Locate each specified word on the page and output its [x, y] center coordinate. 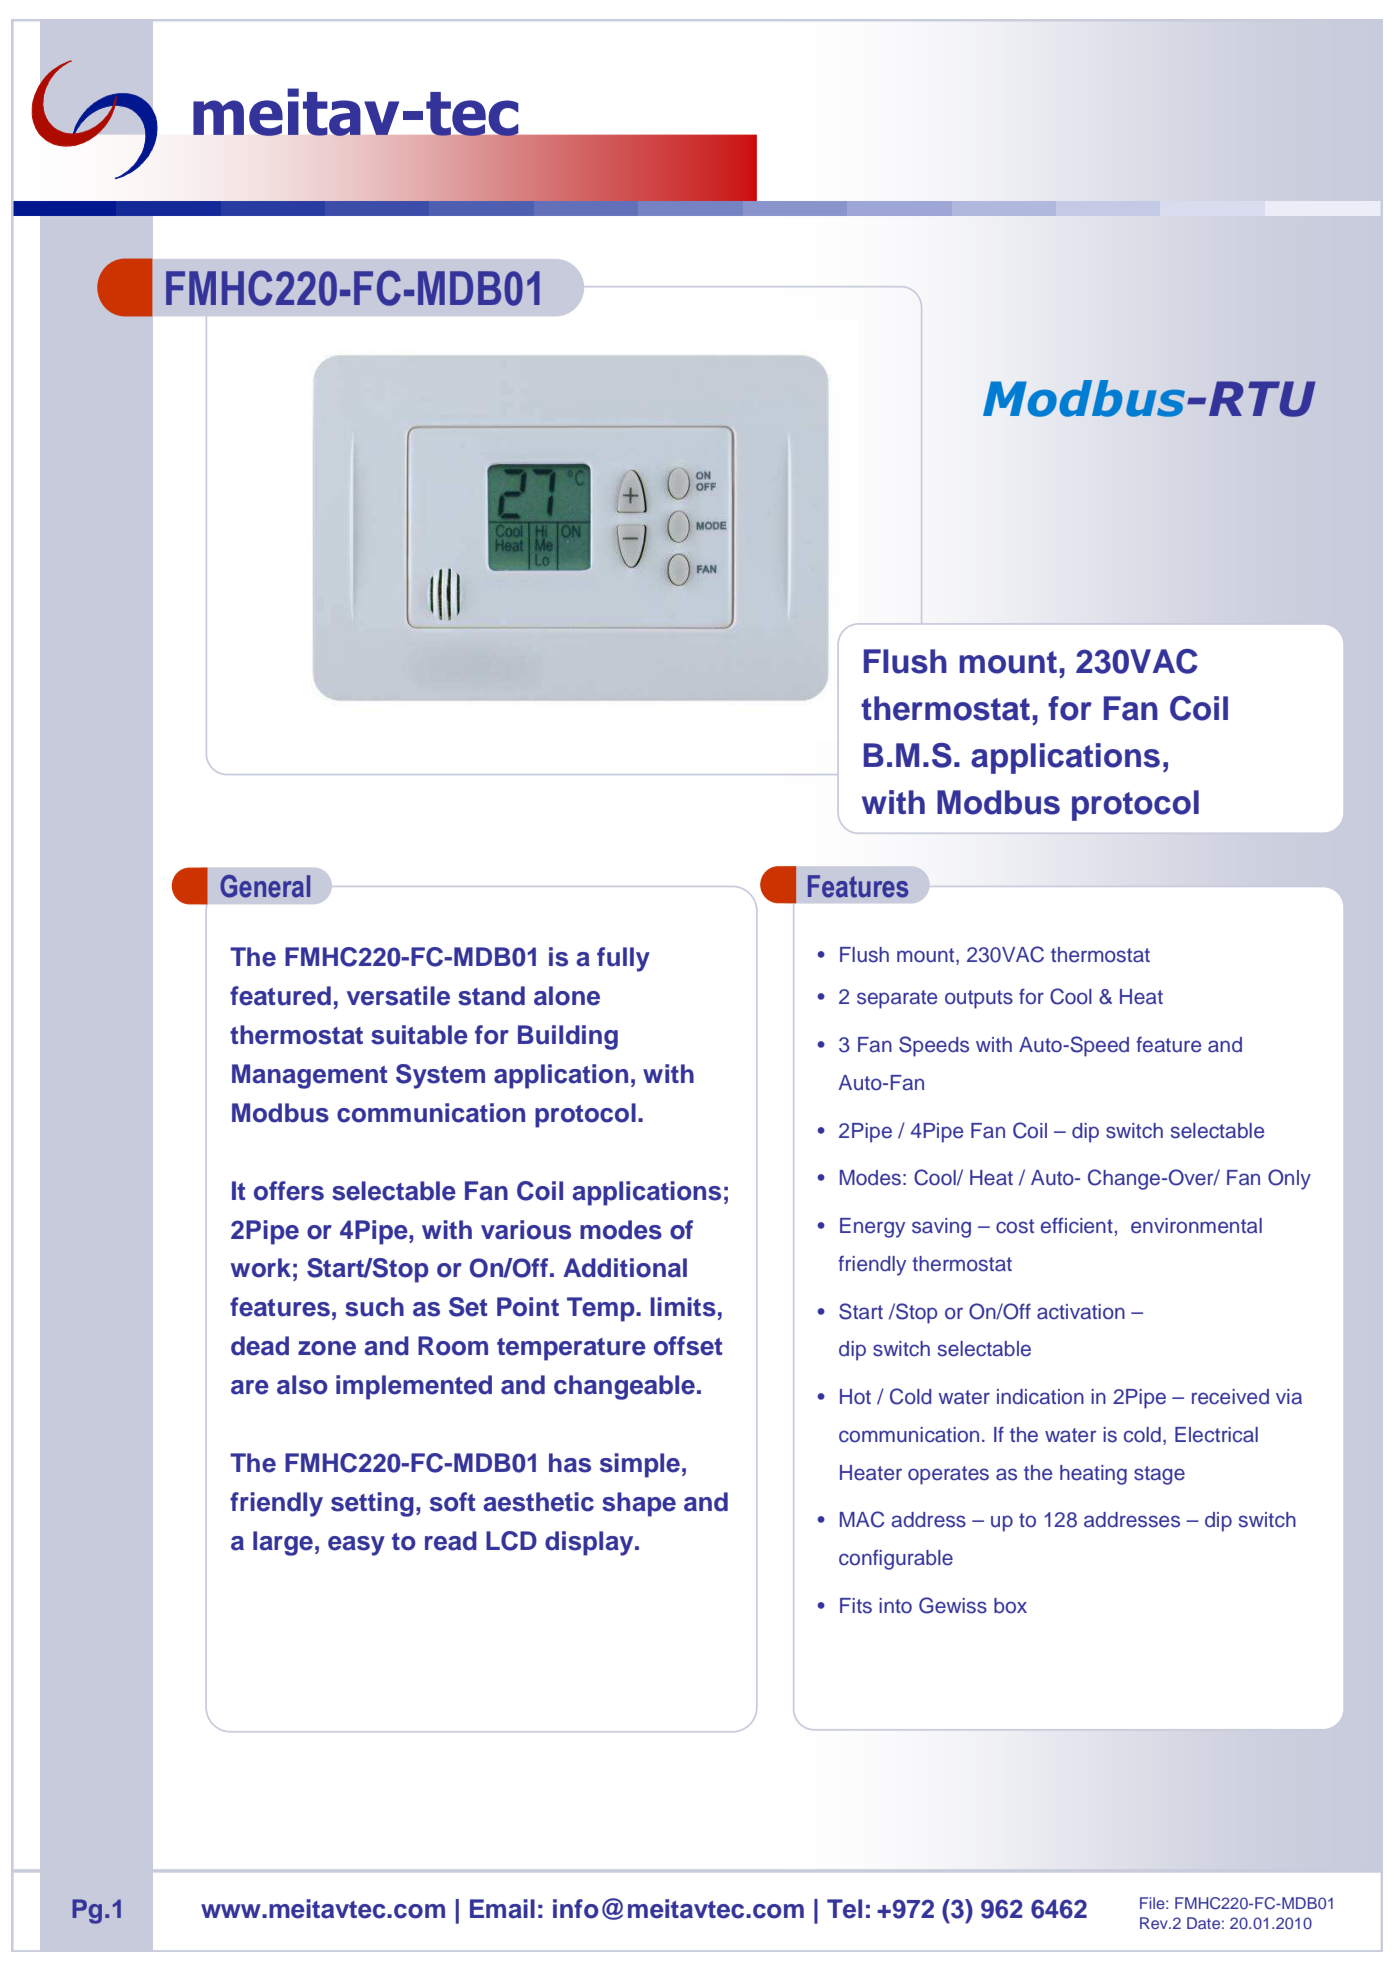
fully [623, 959]
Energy [872, 1228]
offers [289, 1191]
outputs [979, 999]
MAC [862, 1519]
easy [356, 1546]
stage [1159, 1475]
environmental [1196, 1226]
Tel [844, 1909]
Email [502, 1909]
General [265, 886]
